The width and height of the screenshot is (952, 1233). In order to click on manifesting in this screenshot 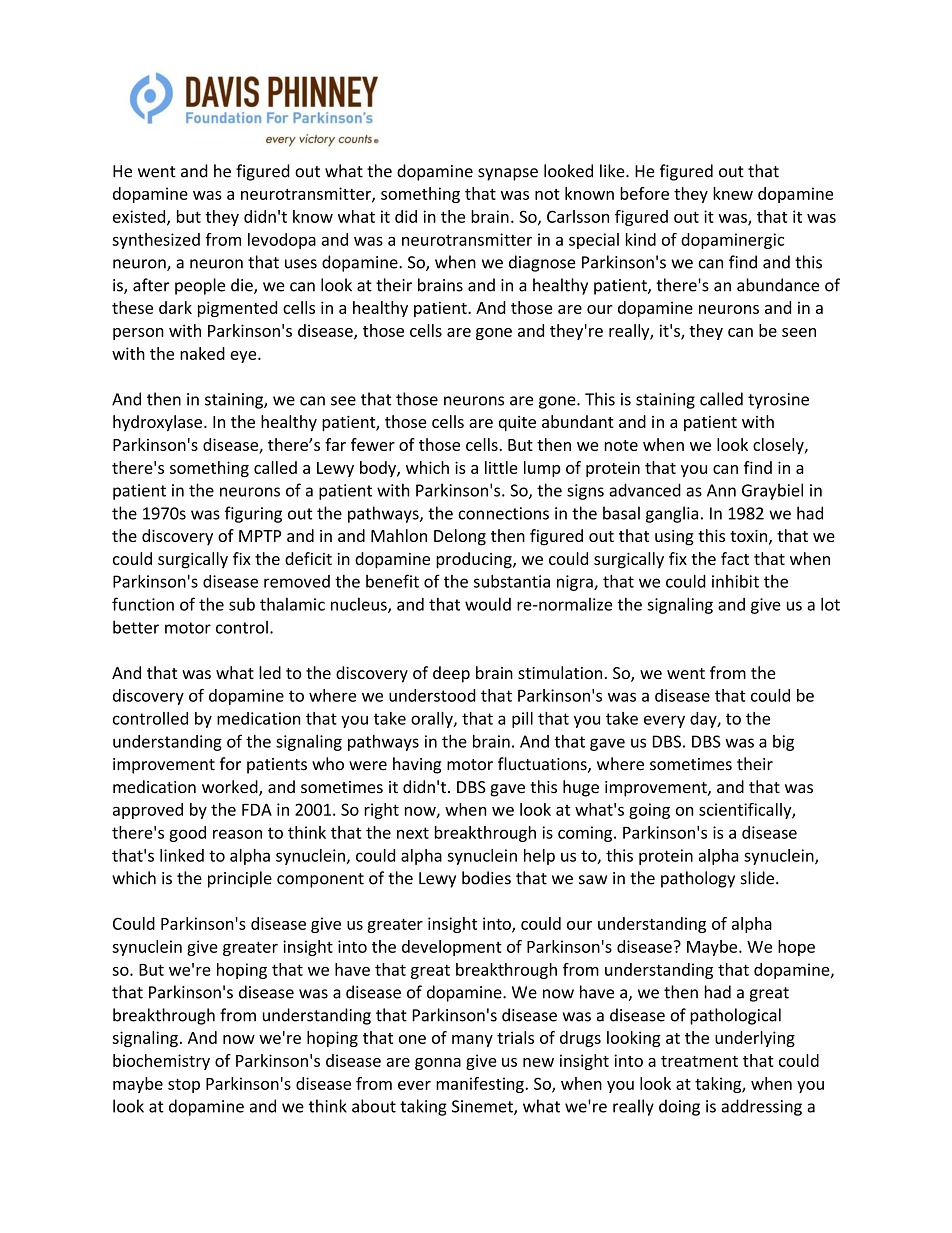, I will do `click(481, 1085)`.
